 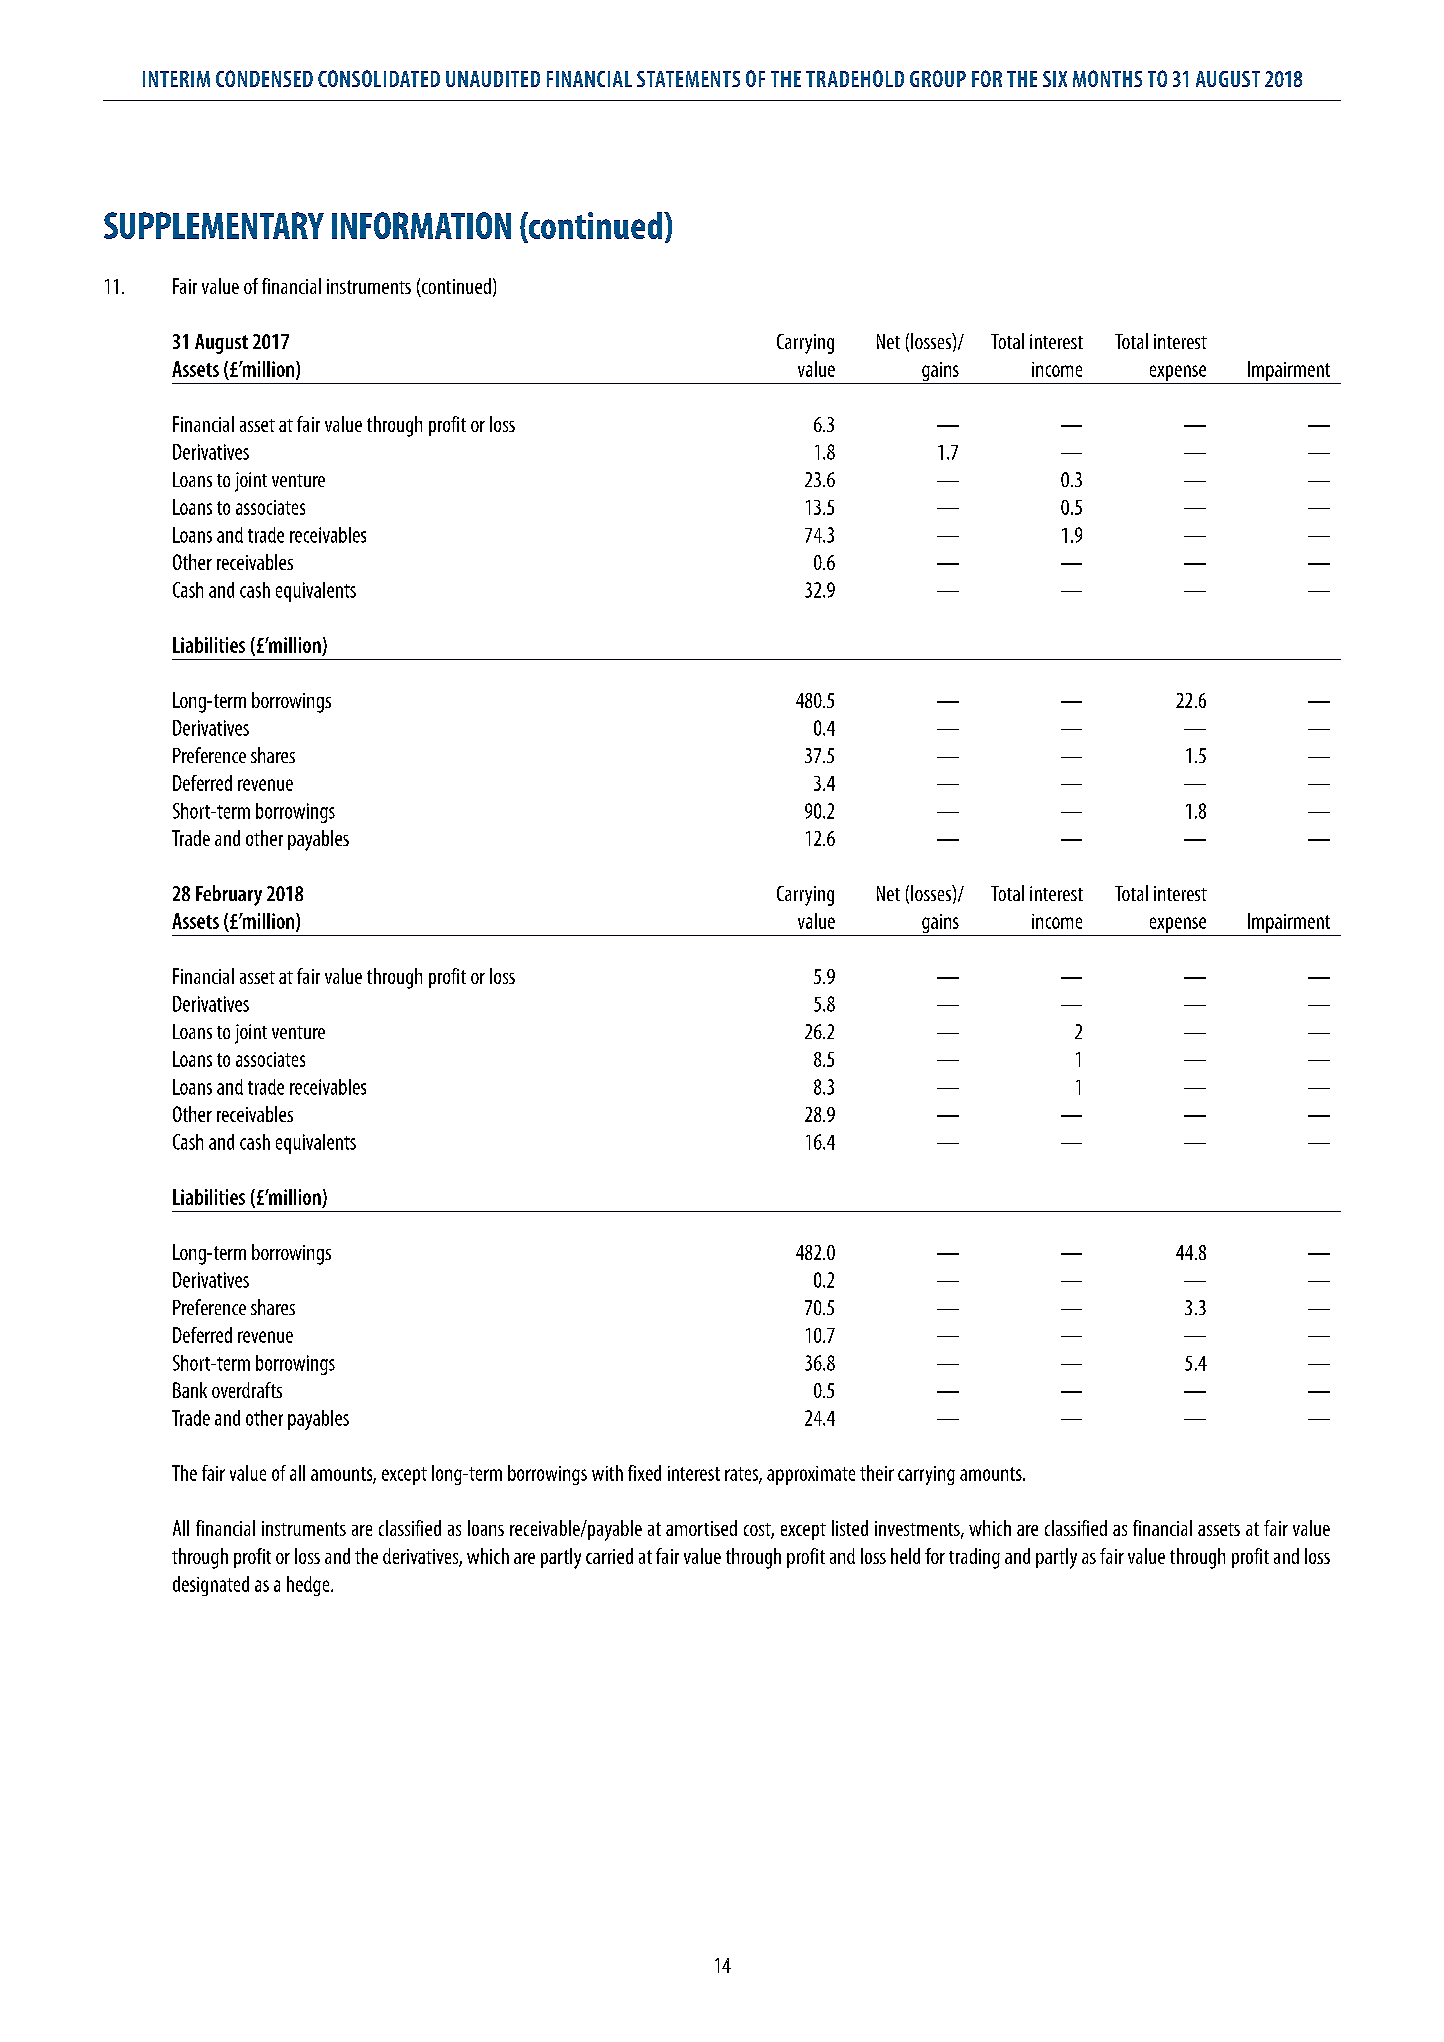 What do you see at coordinates (421, 225) in the screenshot?
I see `INFORMATION` at bounding box center [421, 225].
